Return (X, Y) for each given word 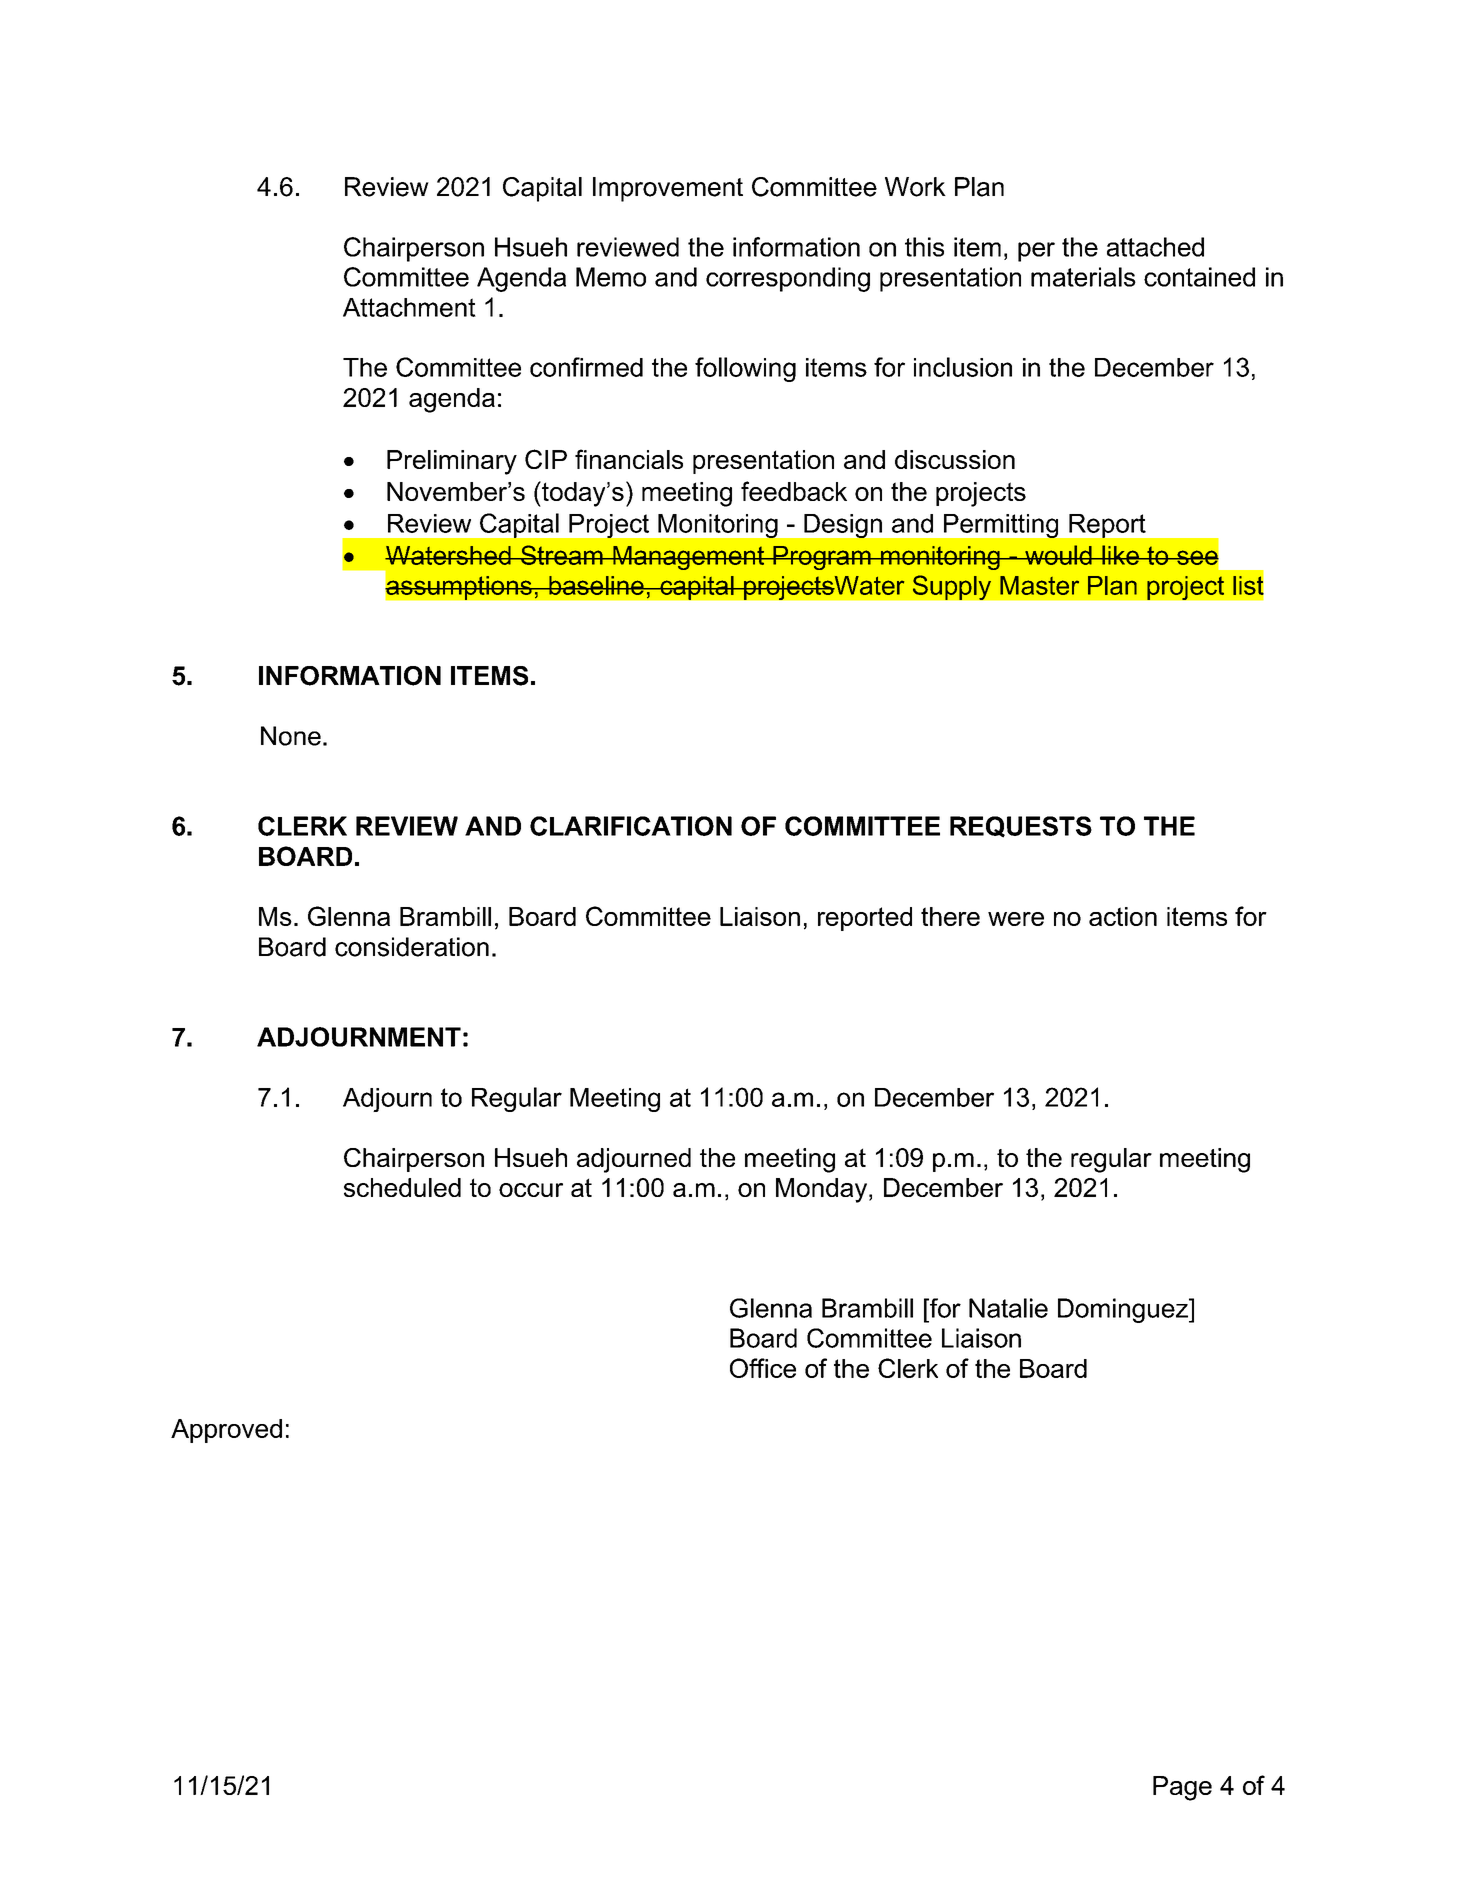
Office (763, 1368)
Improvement (668, 189)
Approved (226, 1431)
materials (1083, 277)
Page (1182, 1788)
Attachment (409, 307)
